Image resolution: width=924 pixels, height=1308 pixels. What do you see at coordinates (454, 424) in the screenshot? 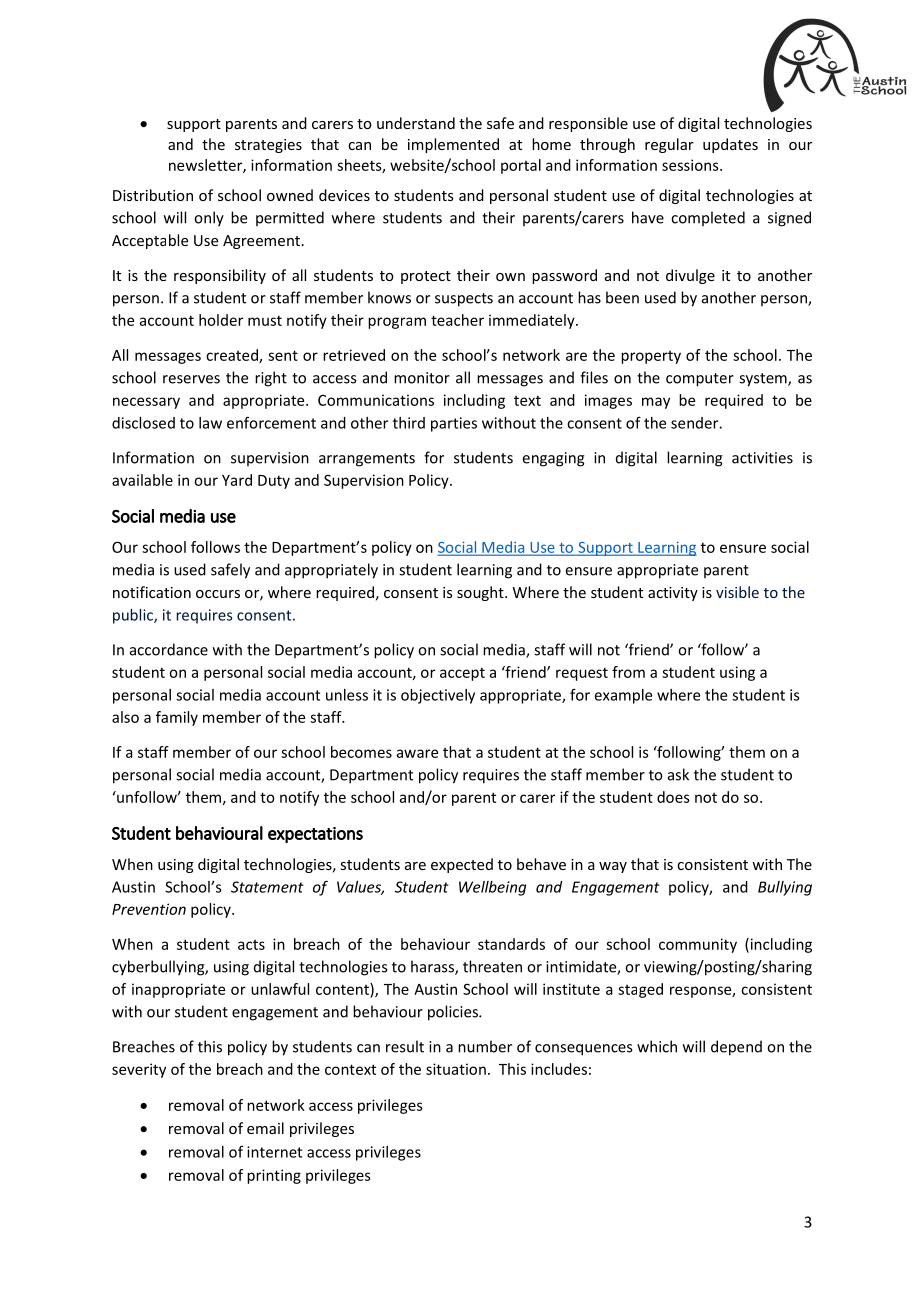
I see `parties` at bounding box center [454, 424].
